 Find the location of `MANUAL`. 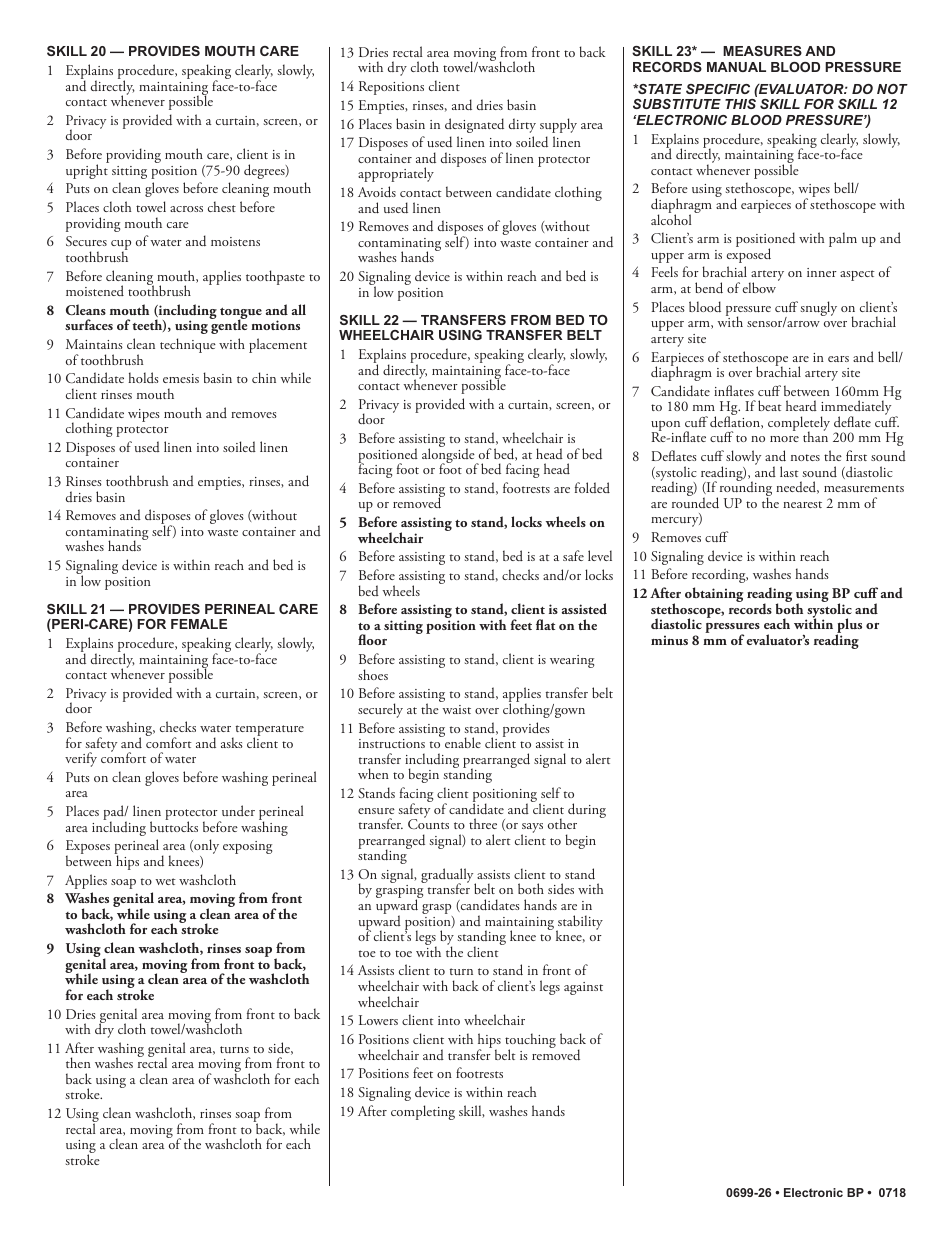

MANUAL is located at coordinates (736, 67).
